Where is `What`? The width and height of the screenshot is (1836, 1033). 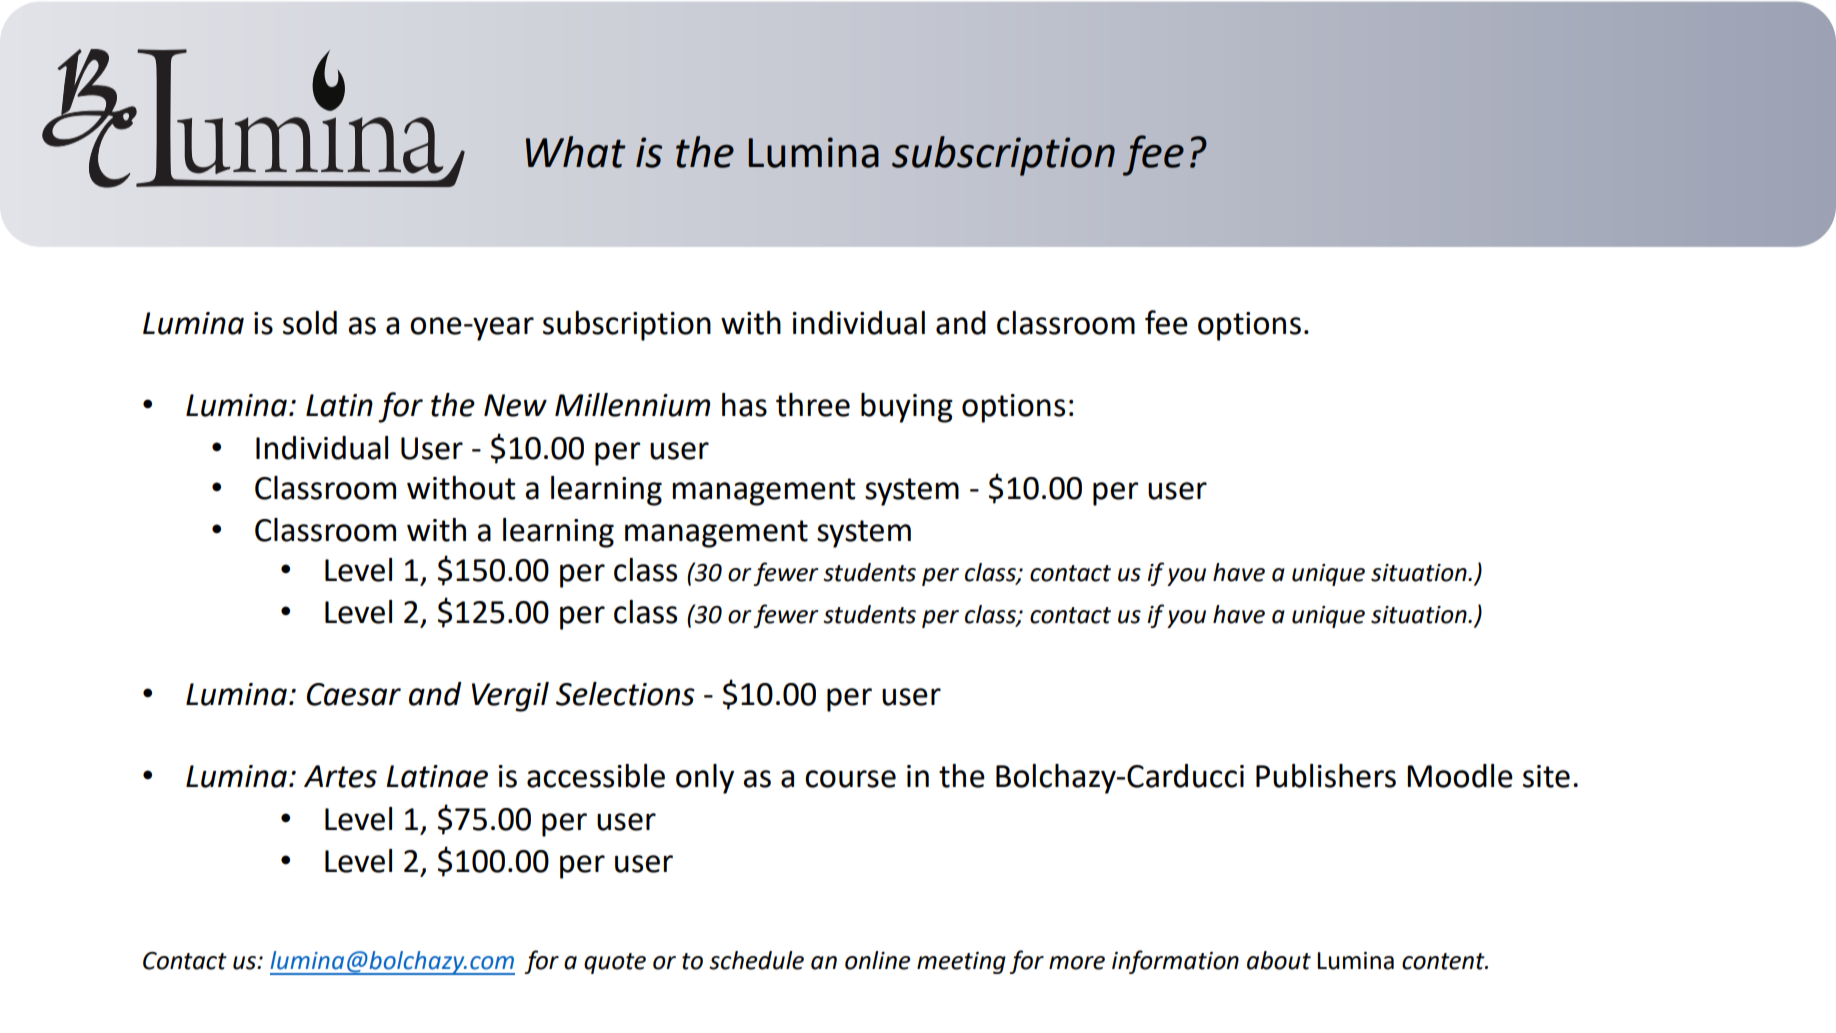 What is located at coordinates (576, 152).
